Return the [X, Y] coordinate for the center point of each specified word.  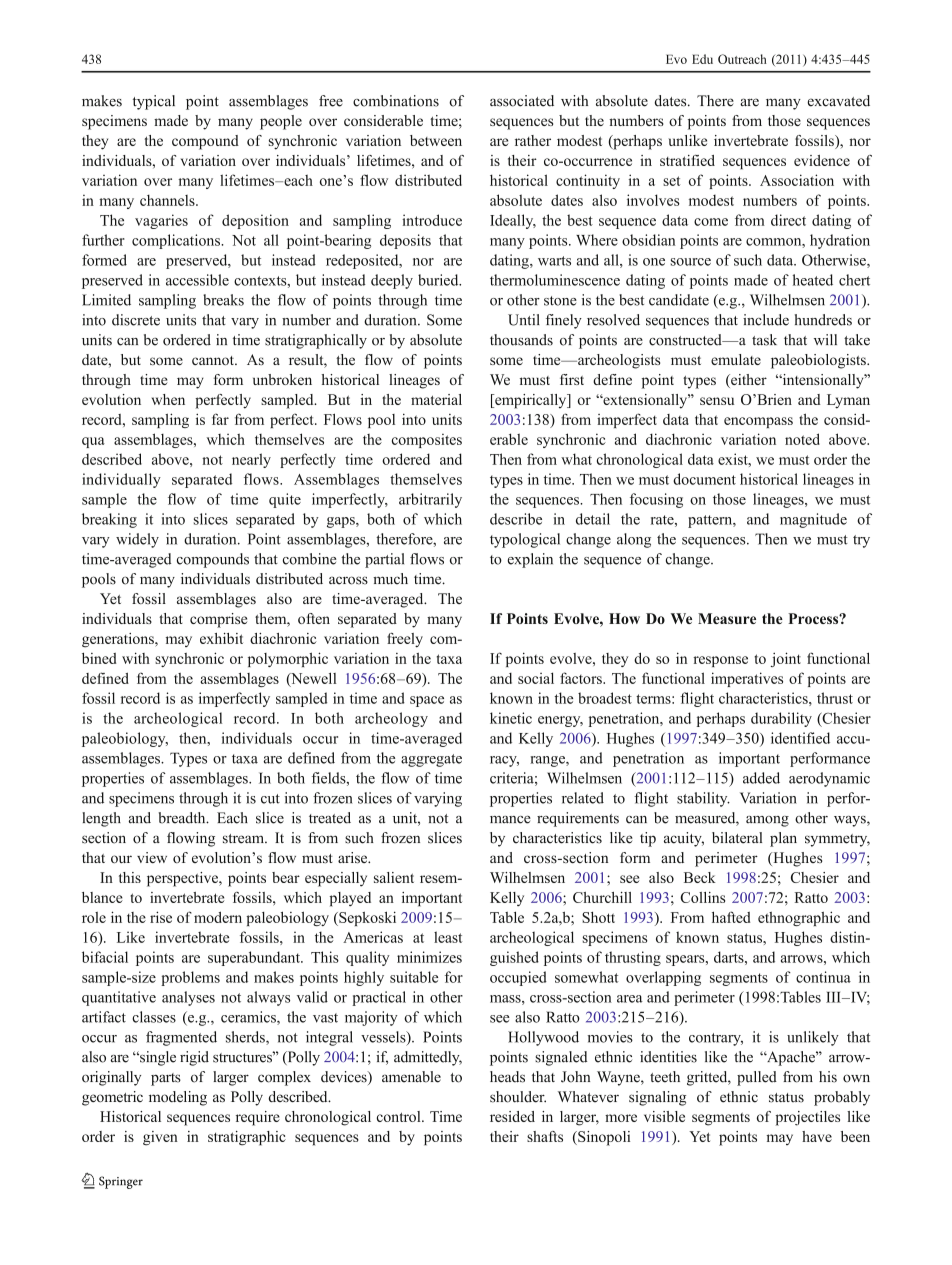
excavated [838, 101]
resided [512, 1116]
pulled [757, 1078]
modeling [178, 1098]
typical [154, 102]
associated [522, 101]
